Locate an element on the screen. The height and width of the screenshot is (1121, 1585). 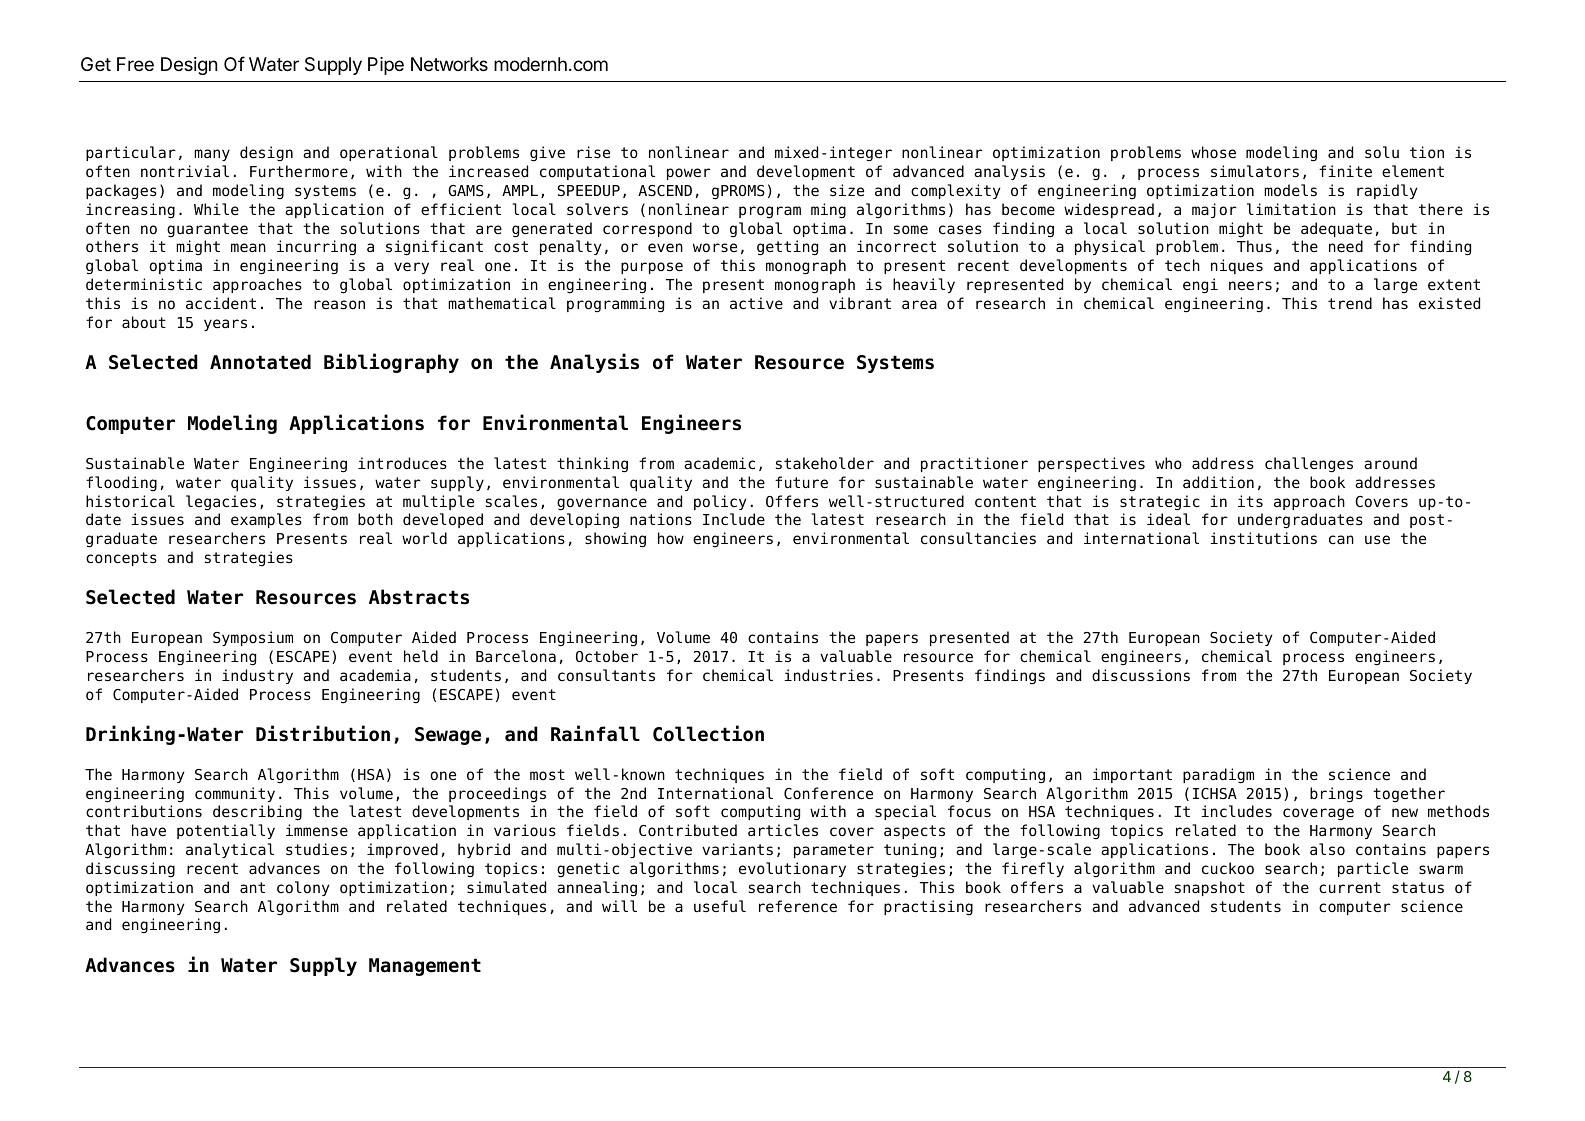
rise is located at coordinates (593, 152).
